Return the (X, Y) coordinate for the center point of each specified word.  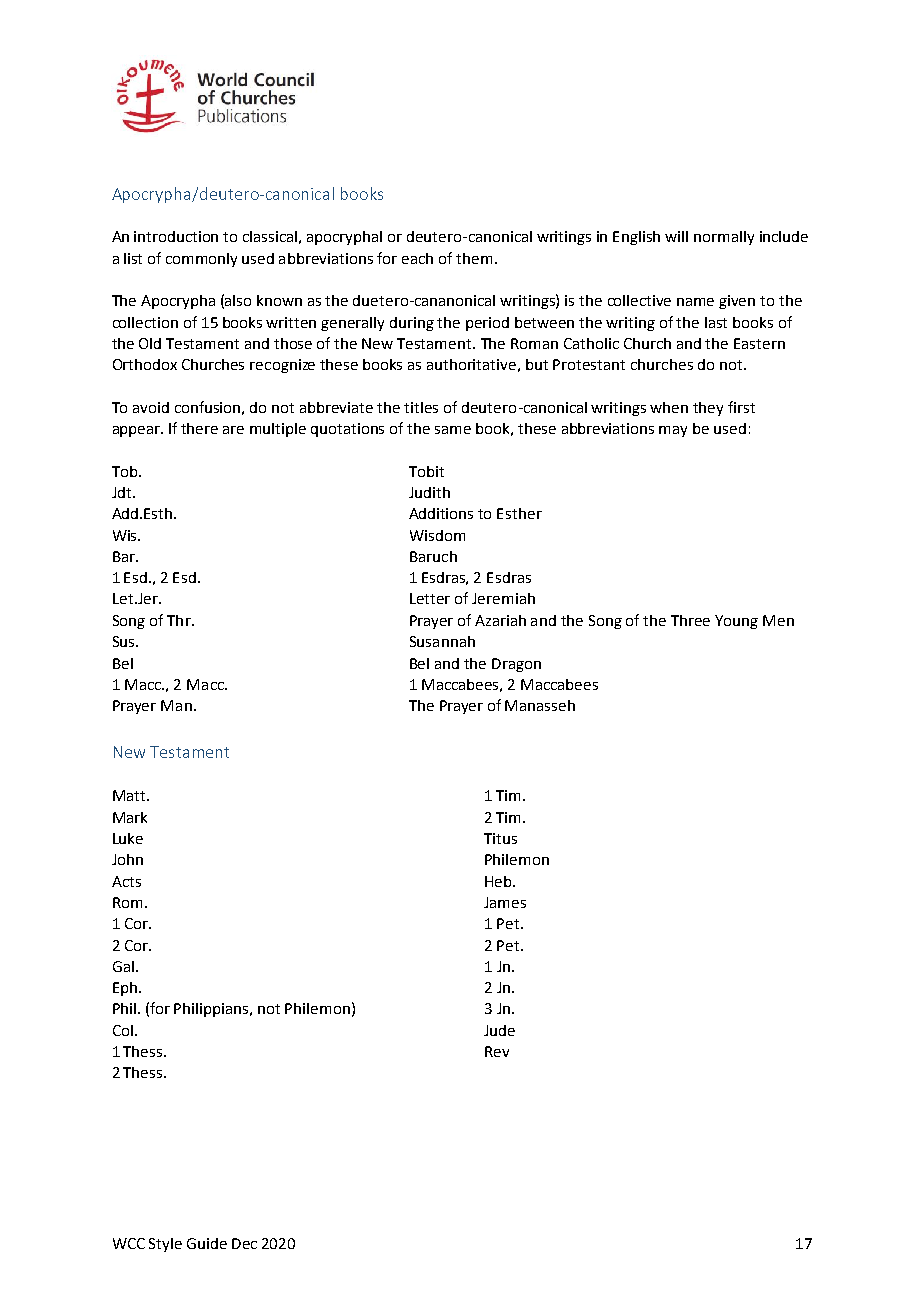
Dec (244, 1243)
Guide (207, 1243)
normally (724, 238)
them (474, 258)
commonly (201, 260)
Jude (499, 1030)
